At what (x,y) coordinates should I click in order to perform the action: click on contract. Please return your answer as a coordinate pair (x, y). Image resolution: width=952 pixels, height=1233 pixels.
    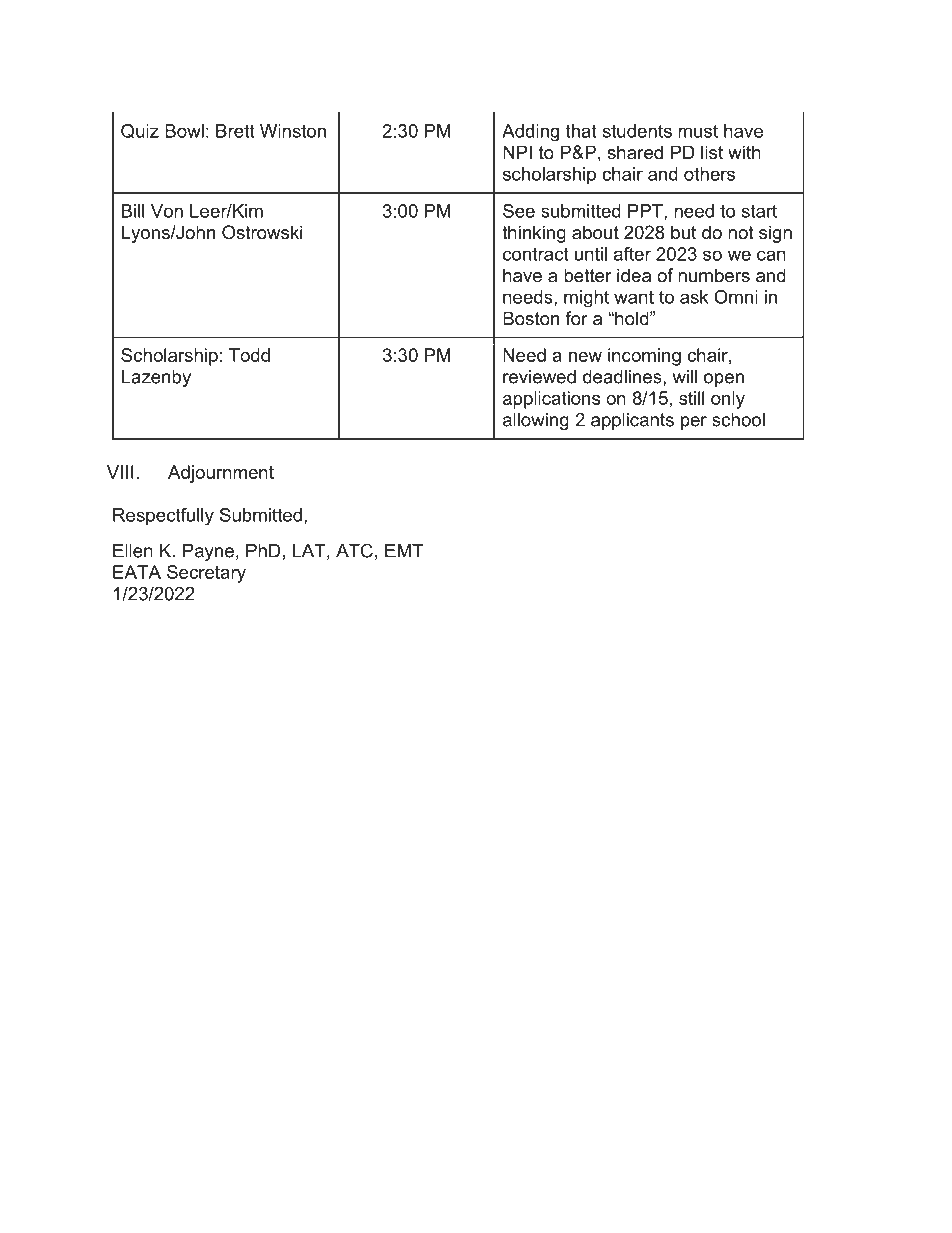
    Looking at the image, I should click on (536, 254).
